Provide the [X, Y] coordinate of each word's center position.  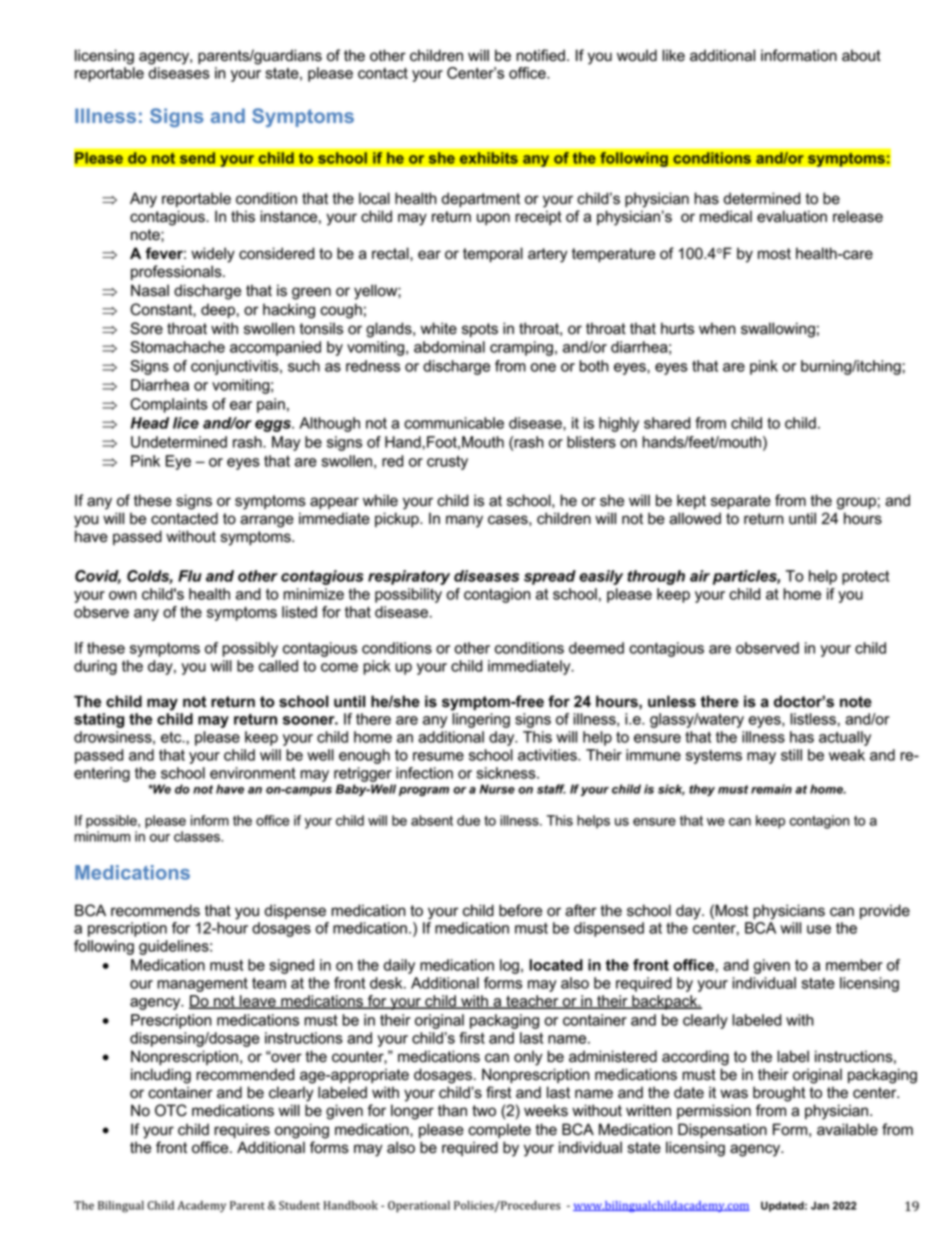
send [197, 158]
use [819, 929]
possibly [250, 649]
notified [540, 55]
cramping [521, 348]
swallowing [778, 330]
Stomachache [177, 347]
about [861, 55]
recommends [155, 910]
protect [865, 577]
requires [242, 1130]
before [520, 910]
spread [550, 577]
